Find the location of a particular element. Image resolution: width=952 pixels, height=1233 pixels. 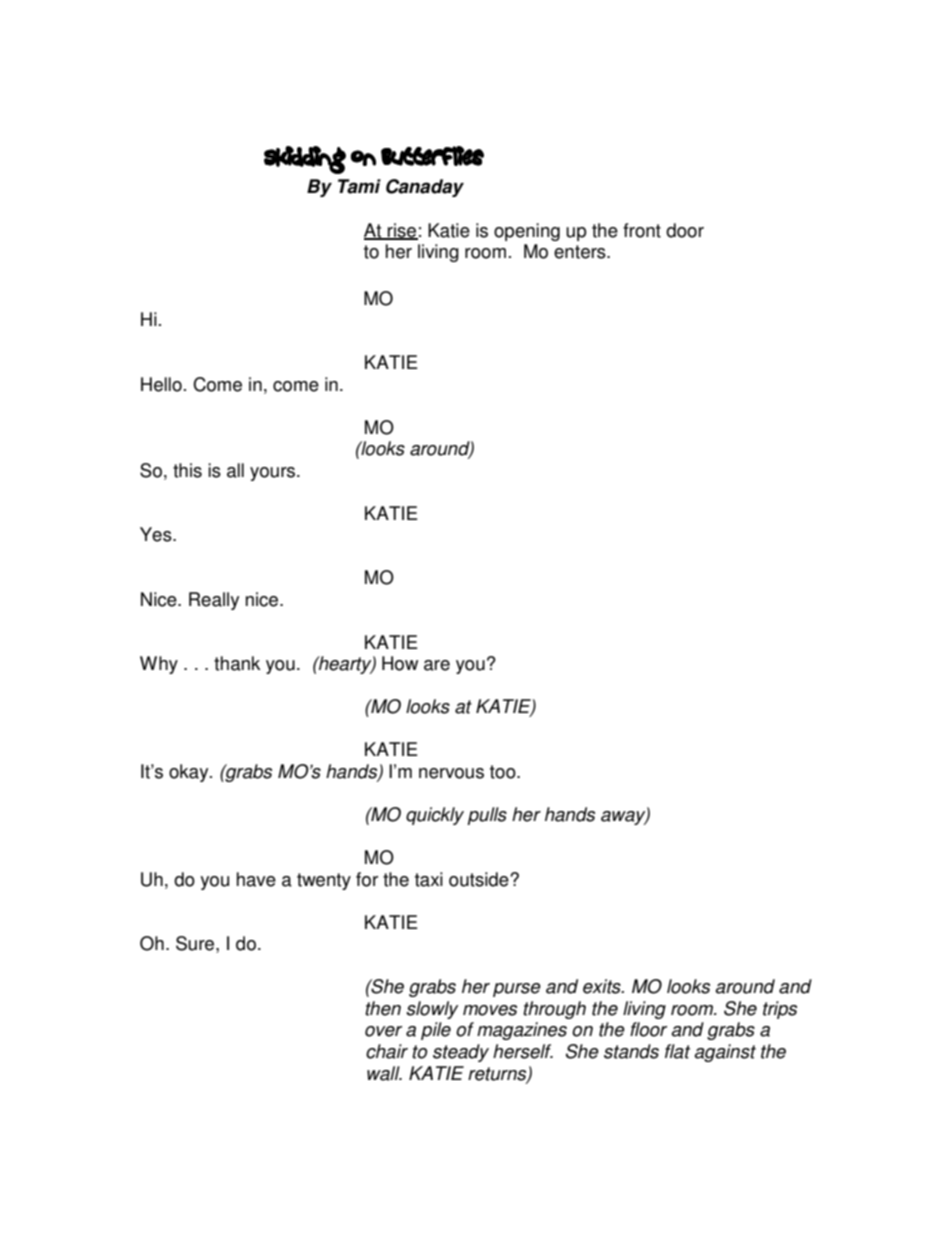

Tami is located at coordinates (359, 186).
